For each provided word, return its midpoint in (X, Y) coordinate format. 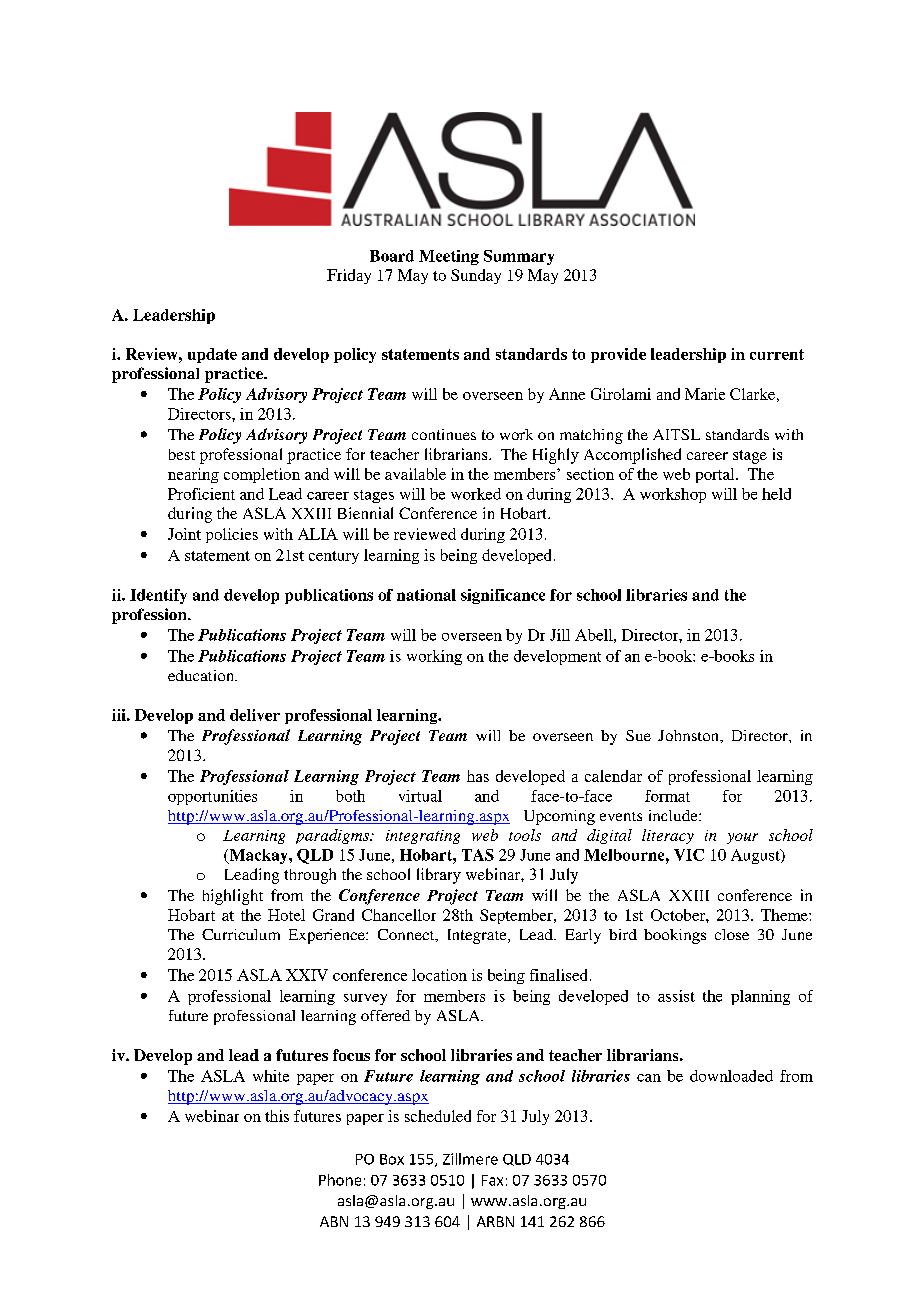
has (478, 776)
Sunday (476, 276)
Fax (492, 1180)
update (212, 355)
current (777, 354)
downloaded (731, 1076)
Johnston (689, 735)
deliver (255, 715)
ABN (334, 1221)
